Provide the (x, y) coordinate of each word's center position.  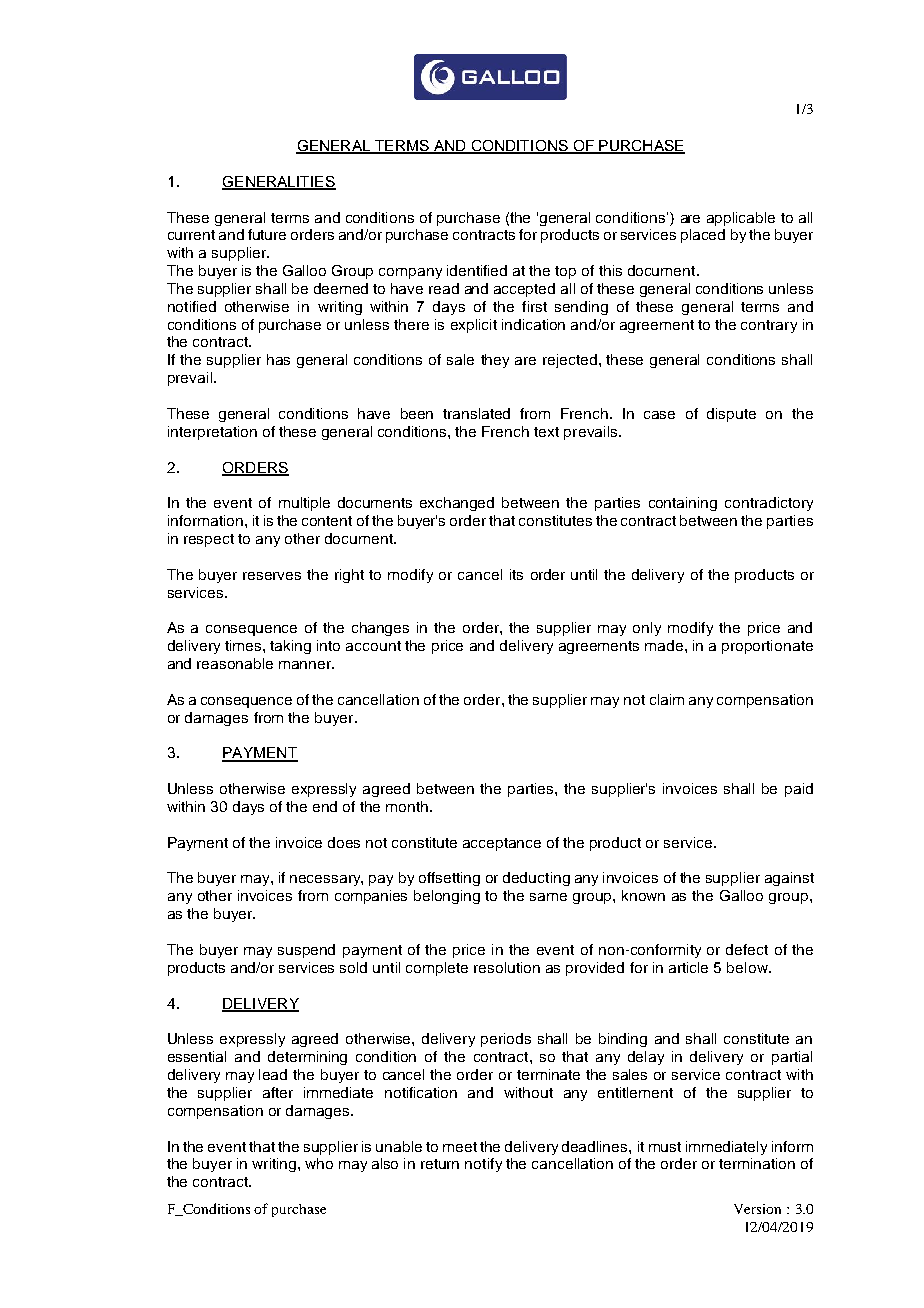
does (344, 842)
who (319, 1163)
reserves (272, 576)
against (789, 879)
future (267, 234)
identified (477, 270)
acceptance (502, 844)
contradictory (769, 504)
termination (757, 1163)
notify (483, 1165)
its (516, 574)
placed (703, 236)
